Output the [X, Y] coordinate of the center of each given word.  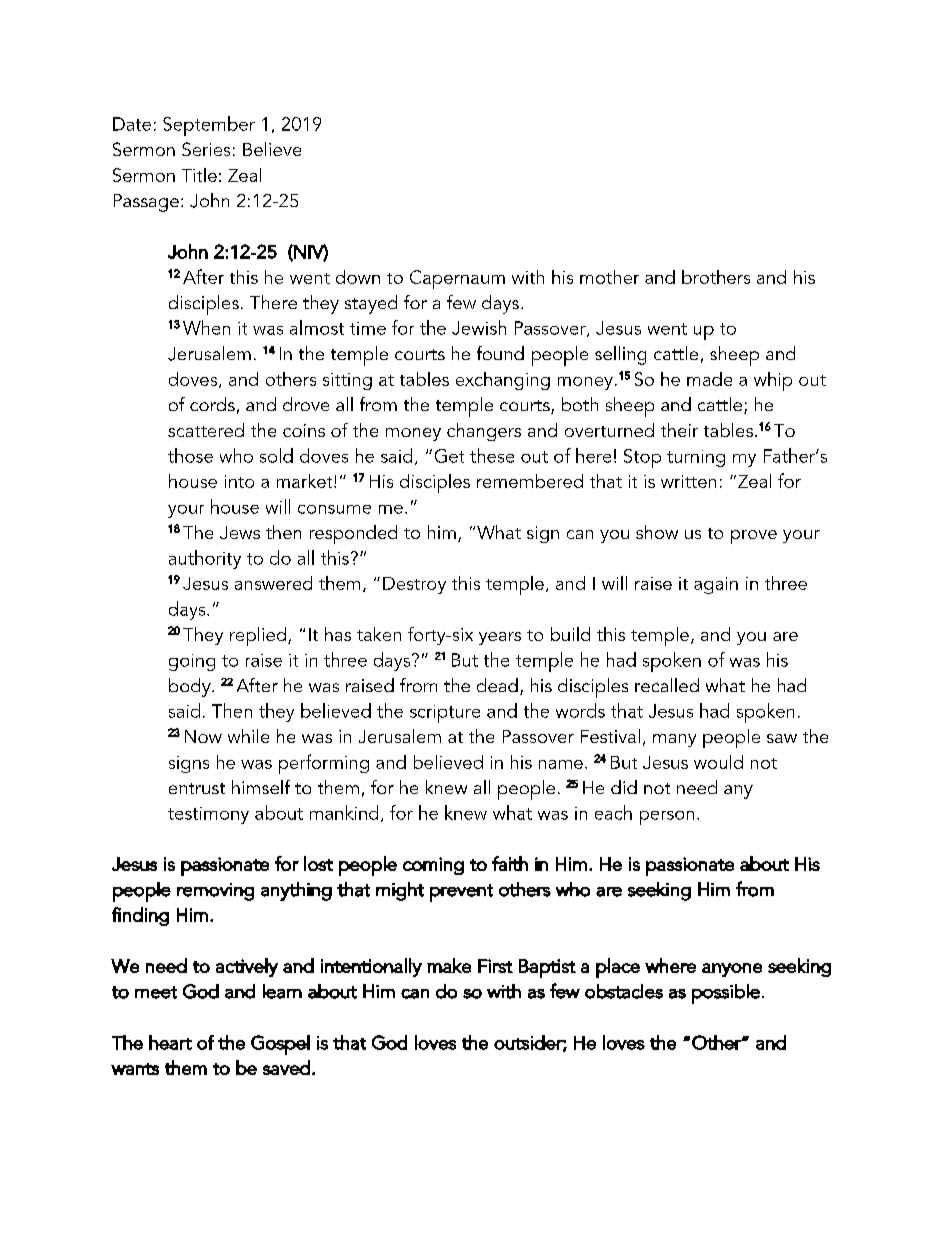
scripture [445, 714]
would [718, 762]
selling [620, 355]
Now [203, 736]
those [190, 455]
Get [449, 456]
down [358, 277]
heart [170, 1042]
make [449, 965]
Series [206, 149]
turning [696, 458]
